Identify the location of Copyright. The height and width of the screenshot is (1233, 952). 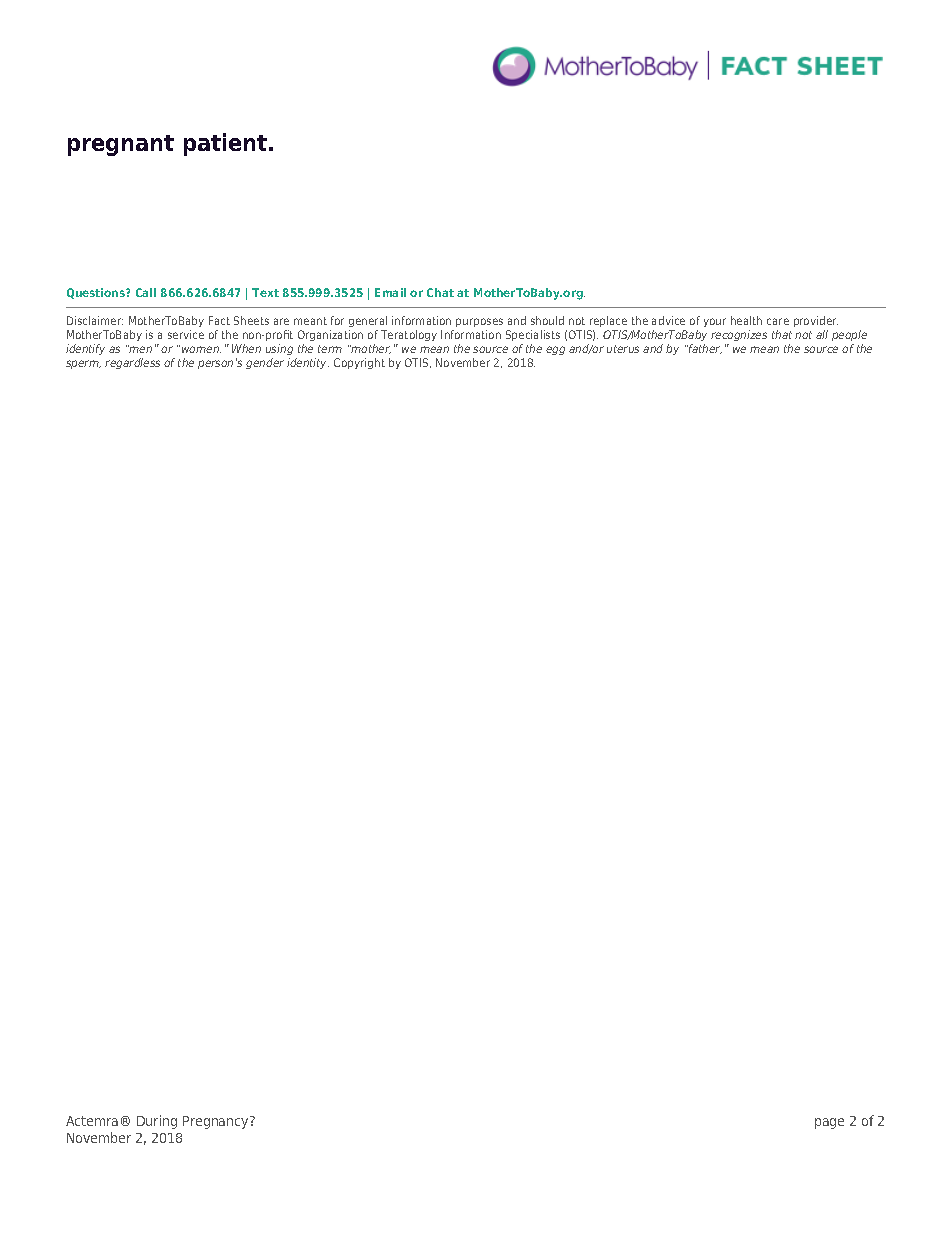
(359, 363).
